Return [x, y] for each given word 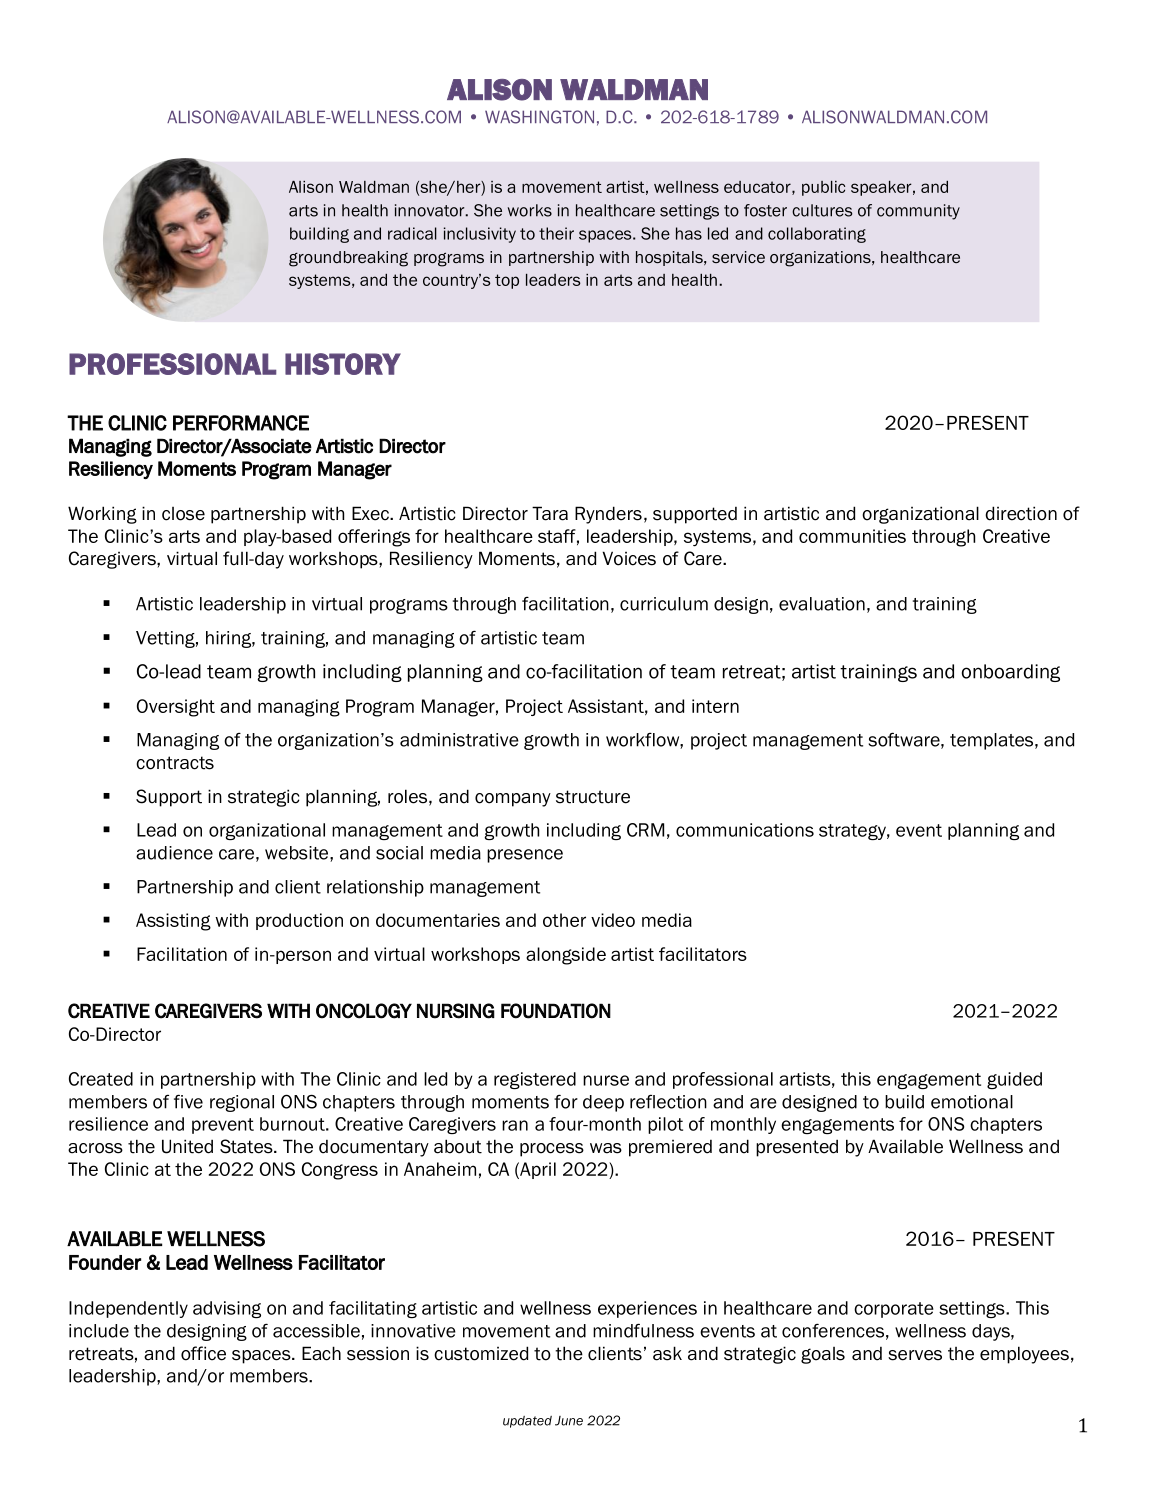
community [918, 212]
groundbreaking [348, 259]
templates [993, 741]
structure [593, 797]
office [203, 1353]
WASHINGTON [539, 117]
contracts [175, 763]
